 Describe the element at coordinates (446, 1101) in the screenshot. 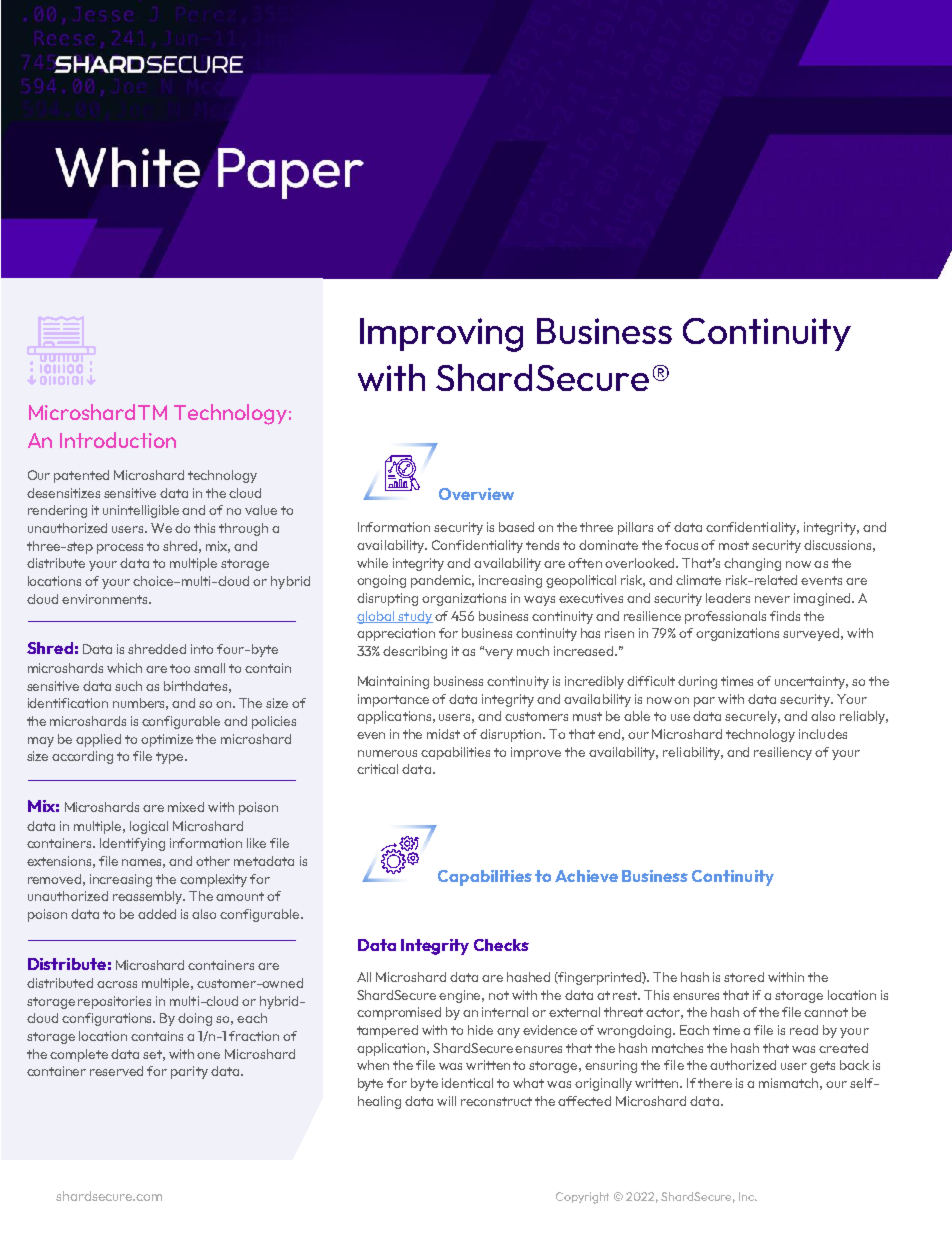

I see `will` at that location.
